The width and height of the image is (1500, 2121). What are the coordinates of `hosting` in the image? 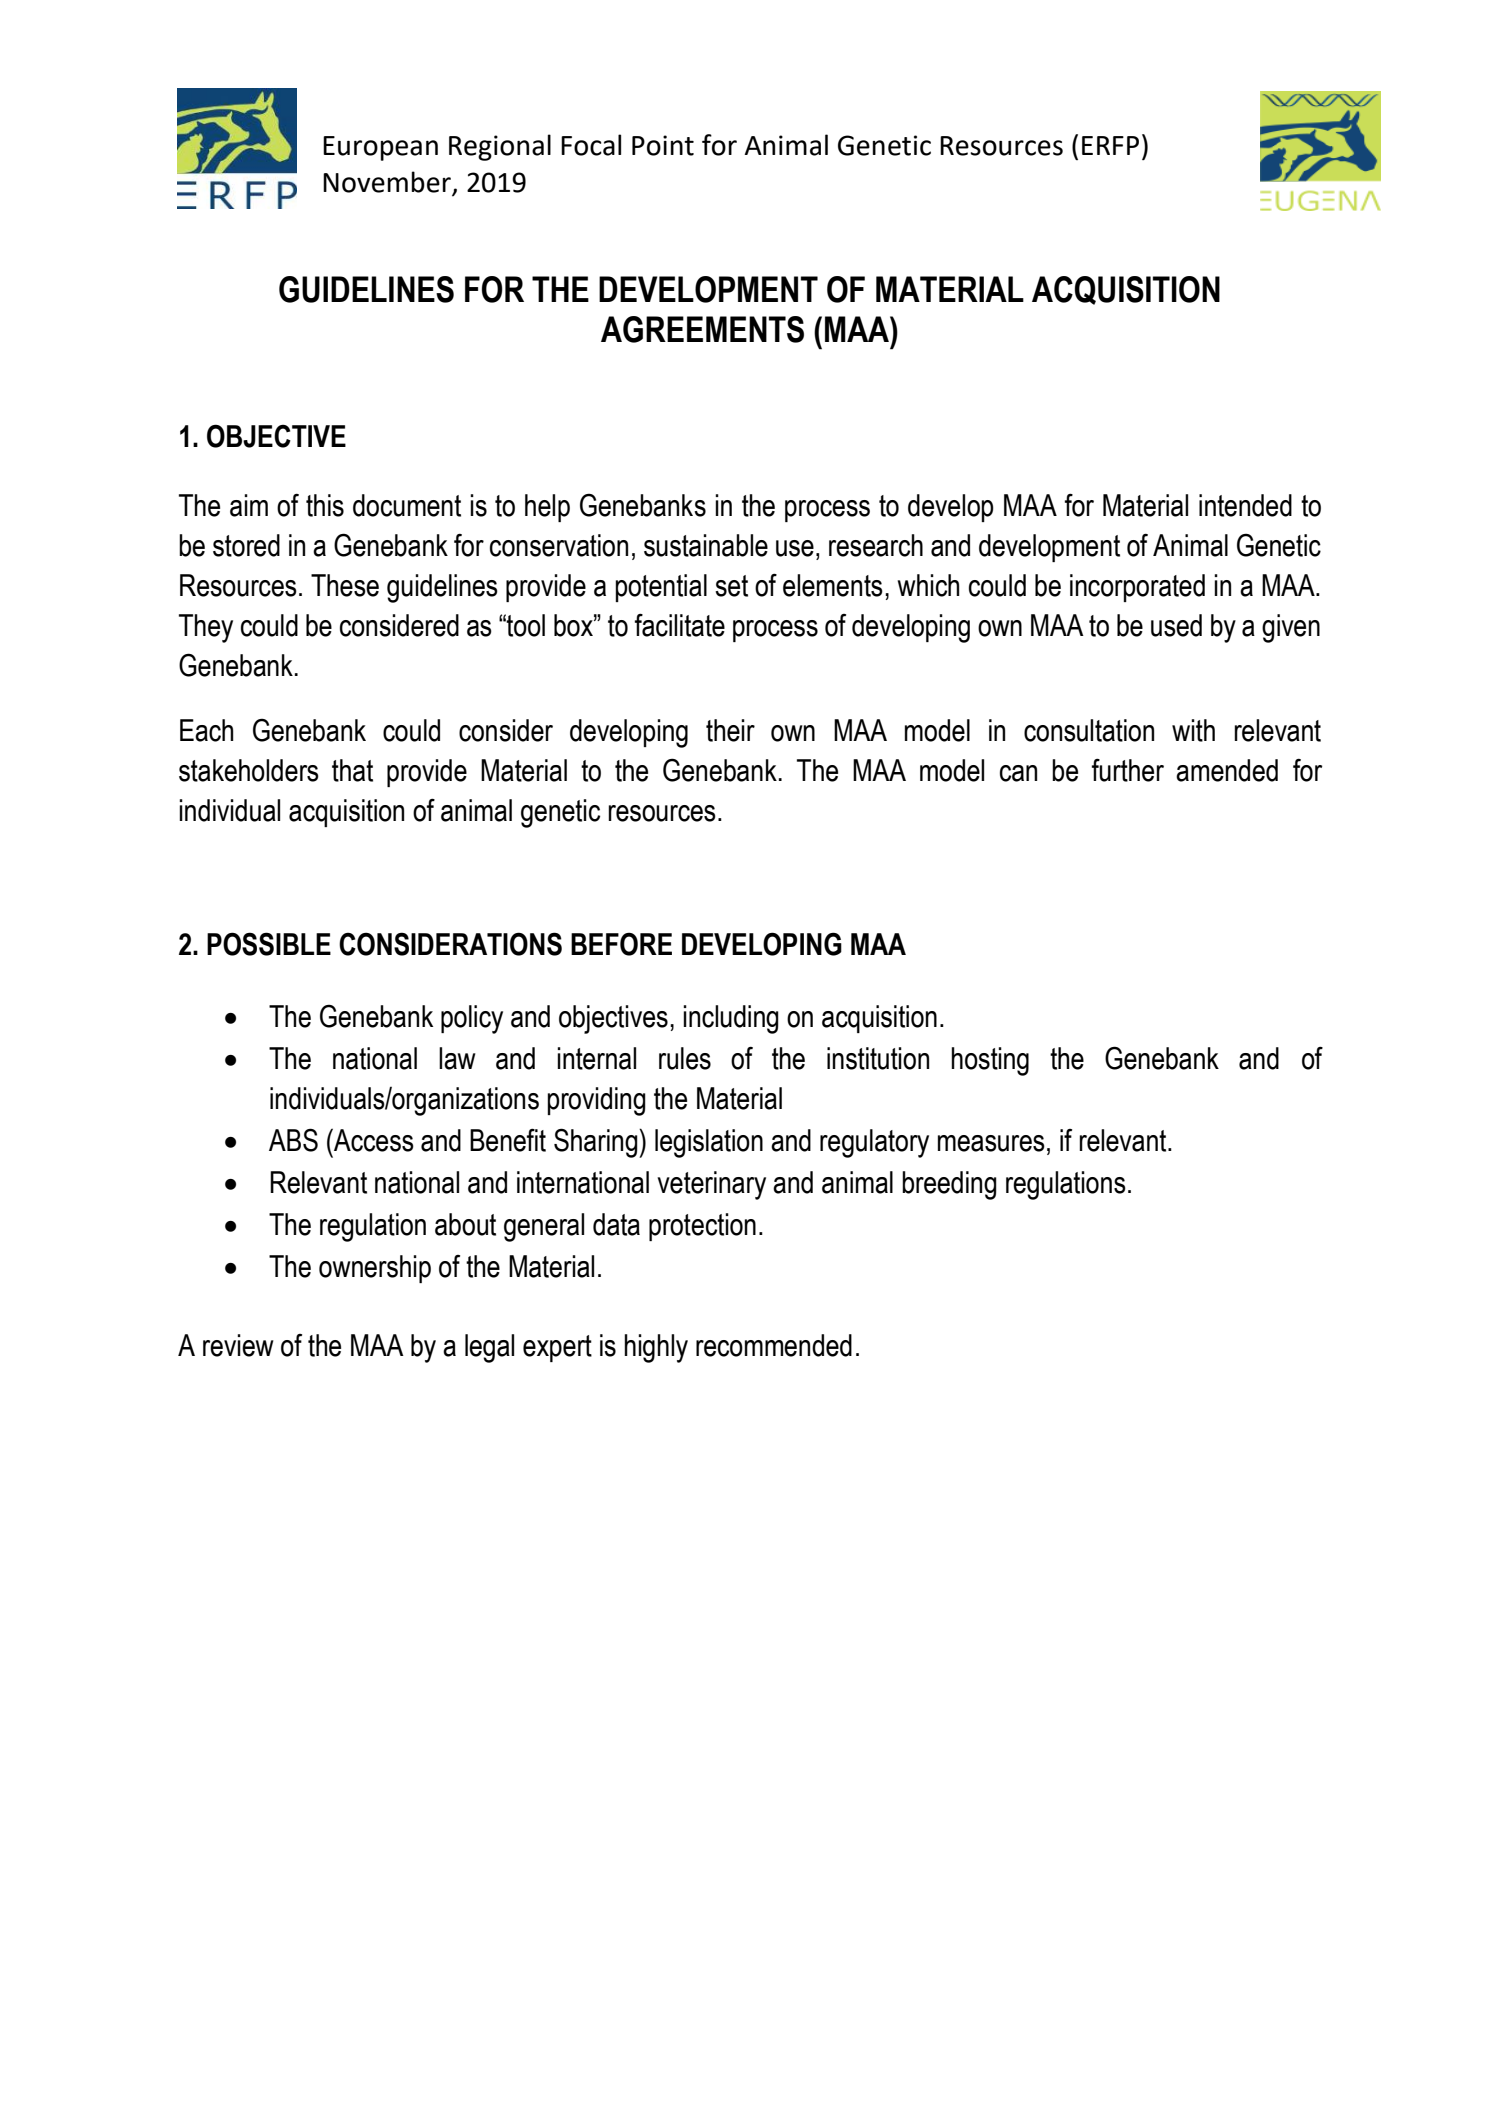 It's located at (990, 1061).
